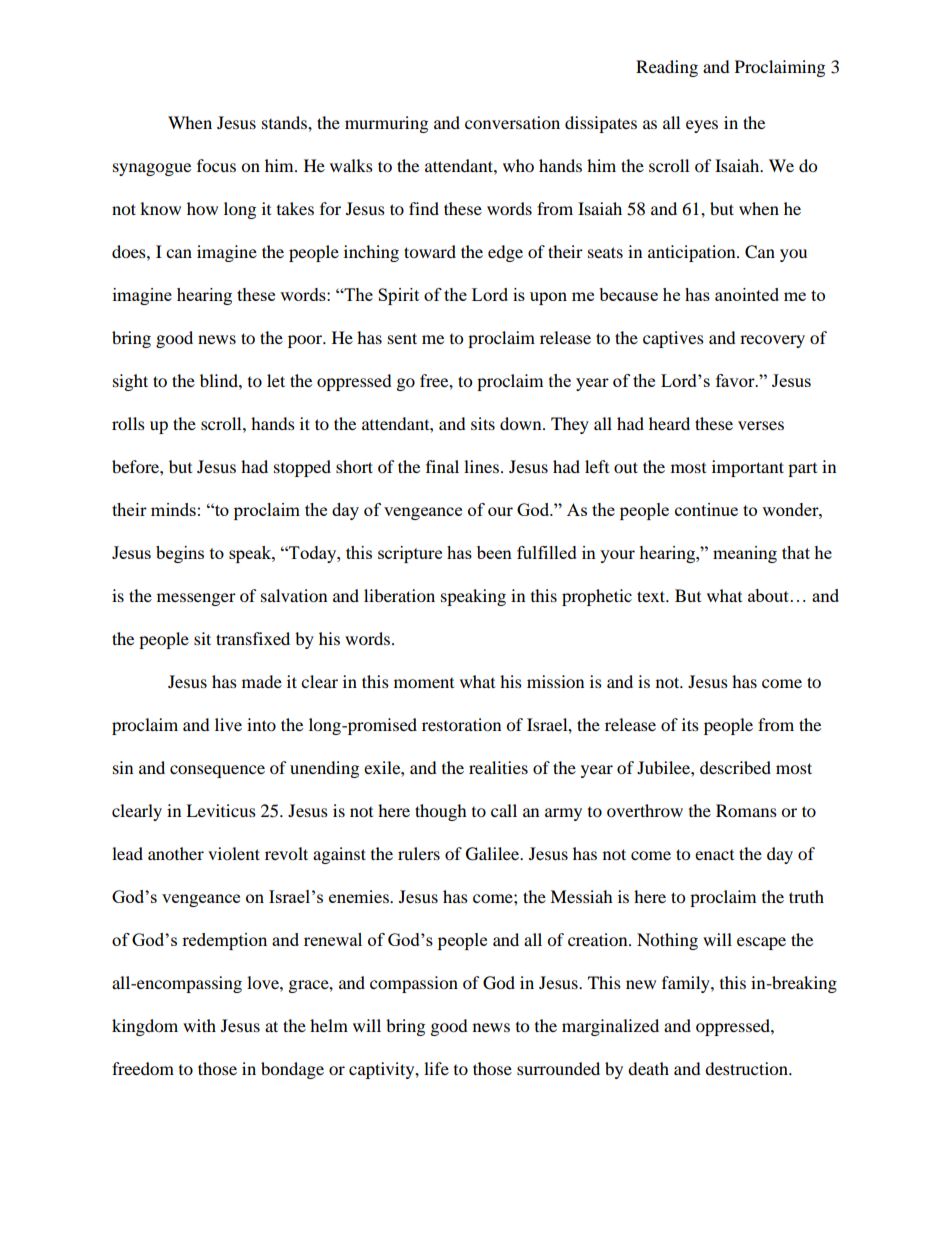 This image has width=952, height=1233. What do you see at coordinates (768, 595) in the image?
I see `about` at bounding box center [768, 595].
